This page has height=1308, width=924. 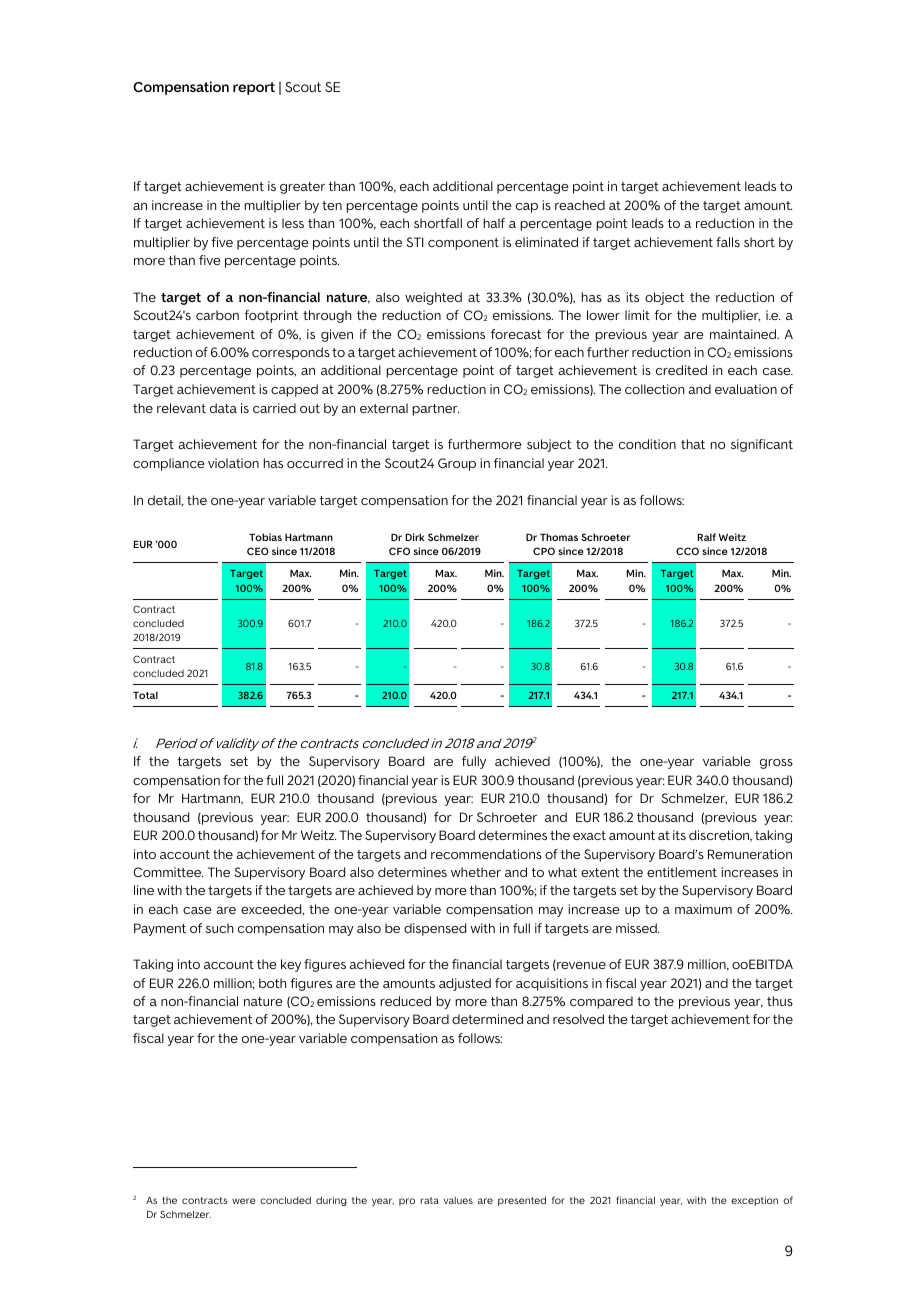 I want to click on report, so click(x=254, y=88).
